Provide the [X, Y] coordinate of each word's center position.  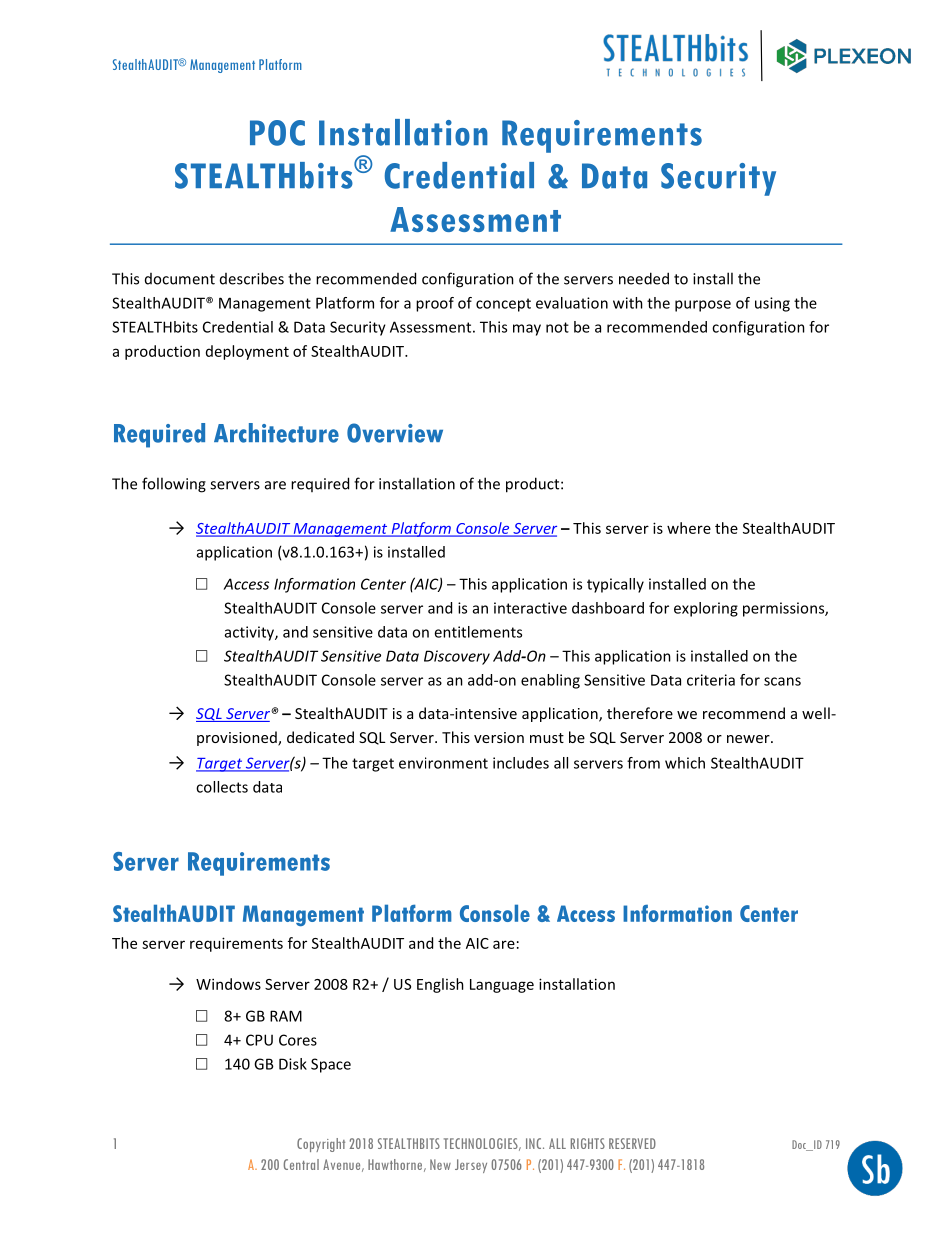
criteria [711, 680]
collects [222, 787]
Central [301, 1164]
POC [277, 133]
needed [644, 278]
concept [503, 305]
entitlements [478, 632]
